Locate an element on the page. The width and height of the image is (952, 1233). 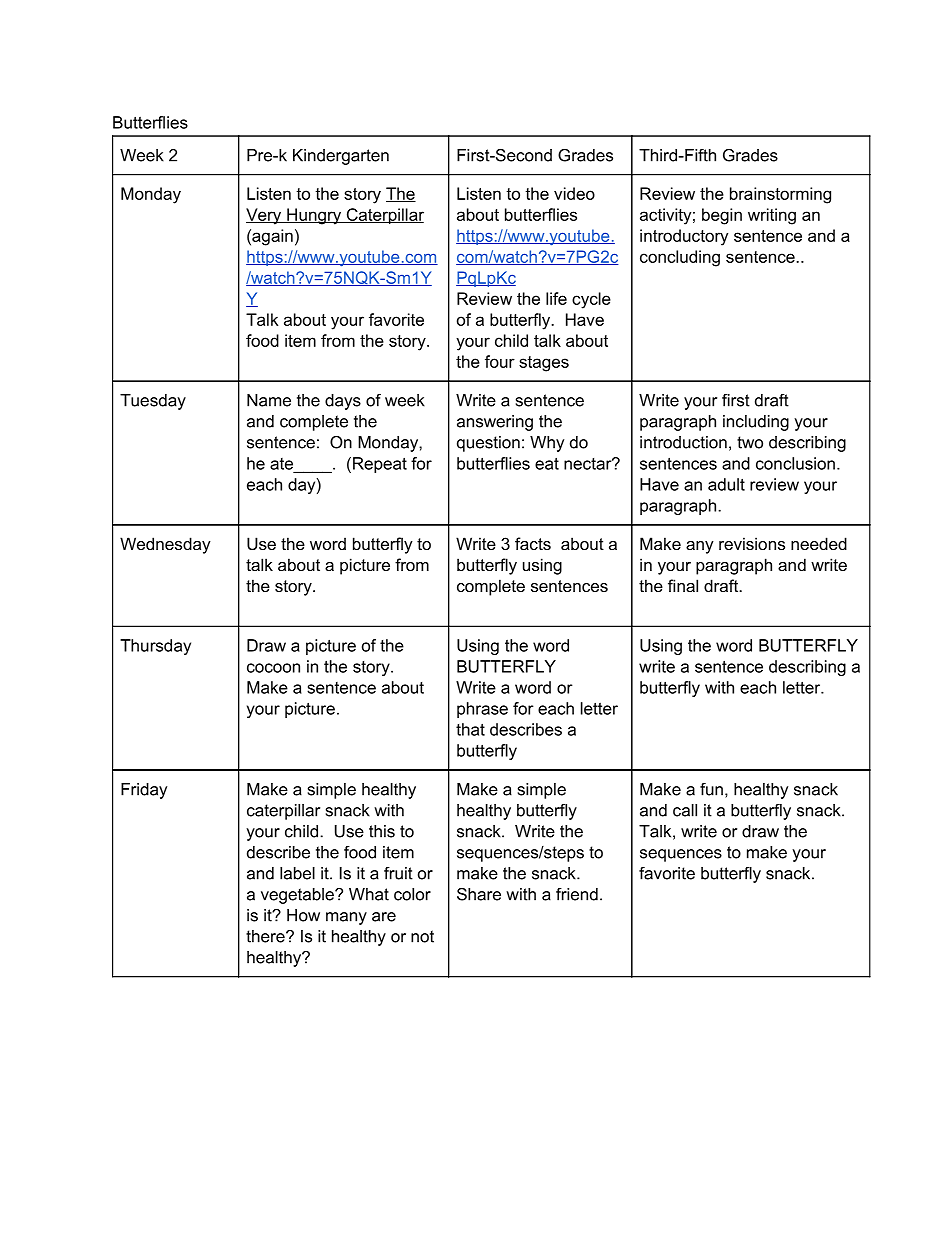
brainstorming is located at coordinates (780, 195).
